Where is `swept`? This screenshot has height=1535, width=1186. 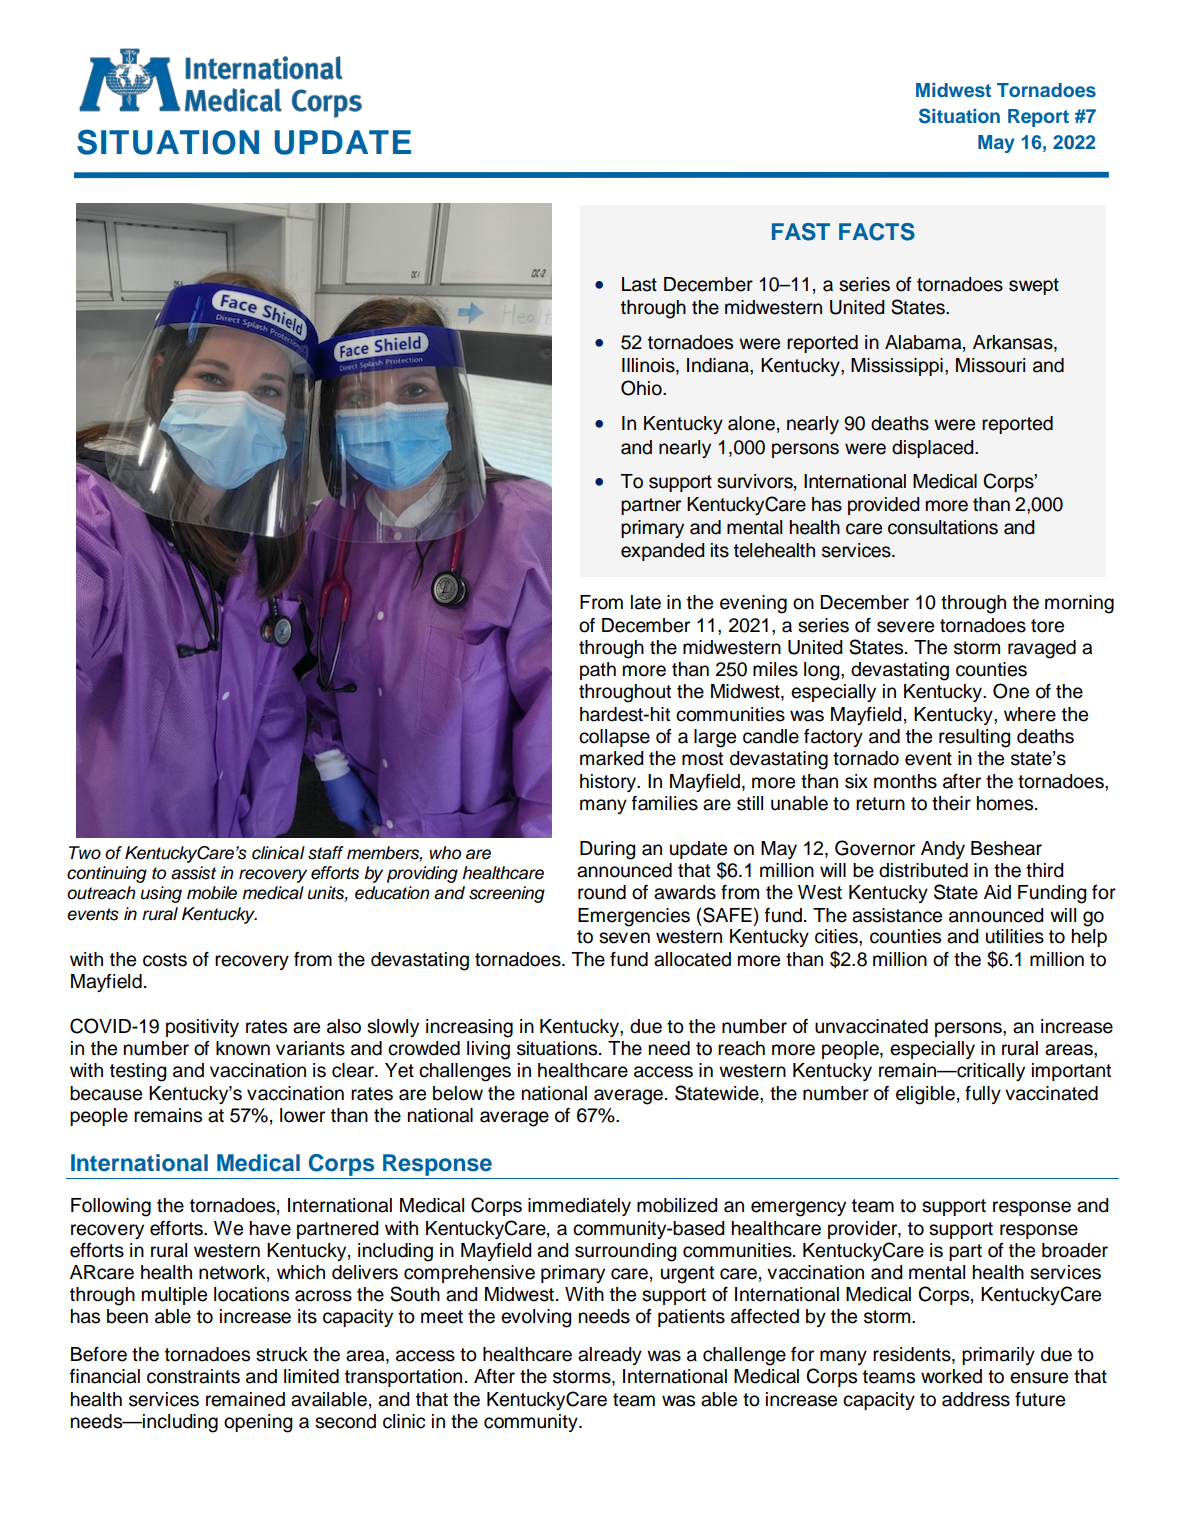
swept is located at coordinates (1034, 286).
